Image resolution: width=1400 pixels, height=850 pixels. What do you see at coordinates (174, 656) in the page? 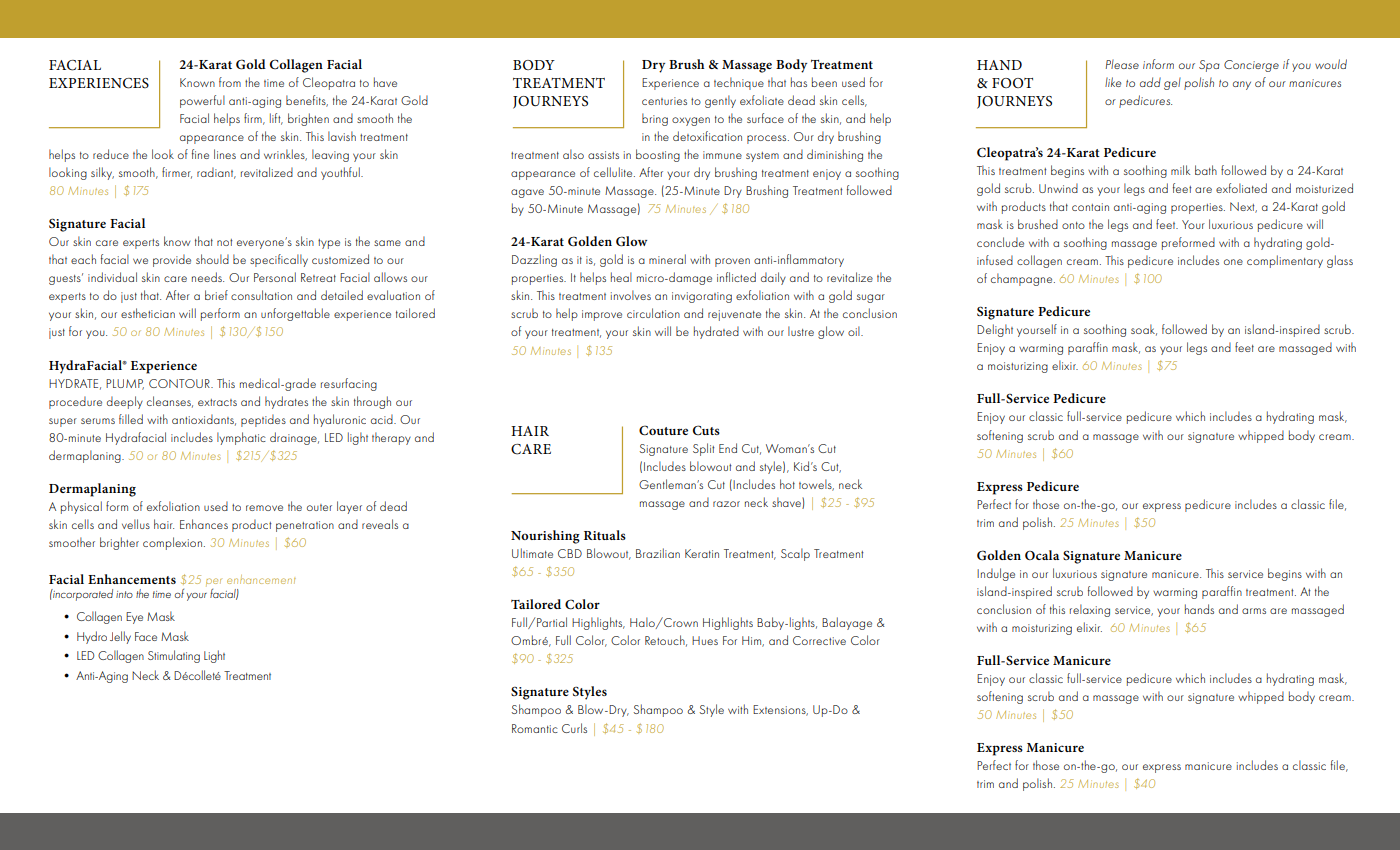
I see `Stimulating` at bounding box center [174, 656].
